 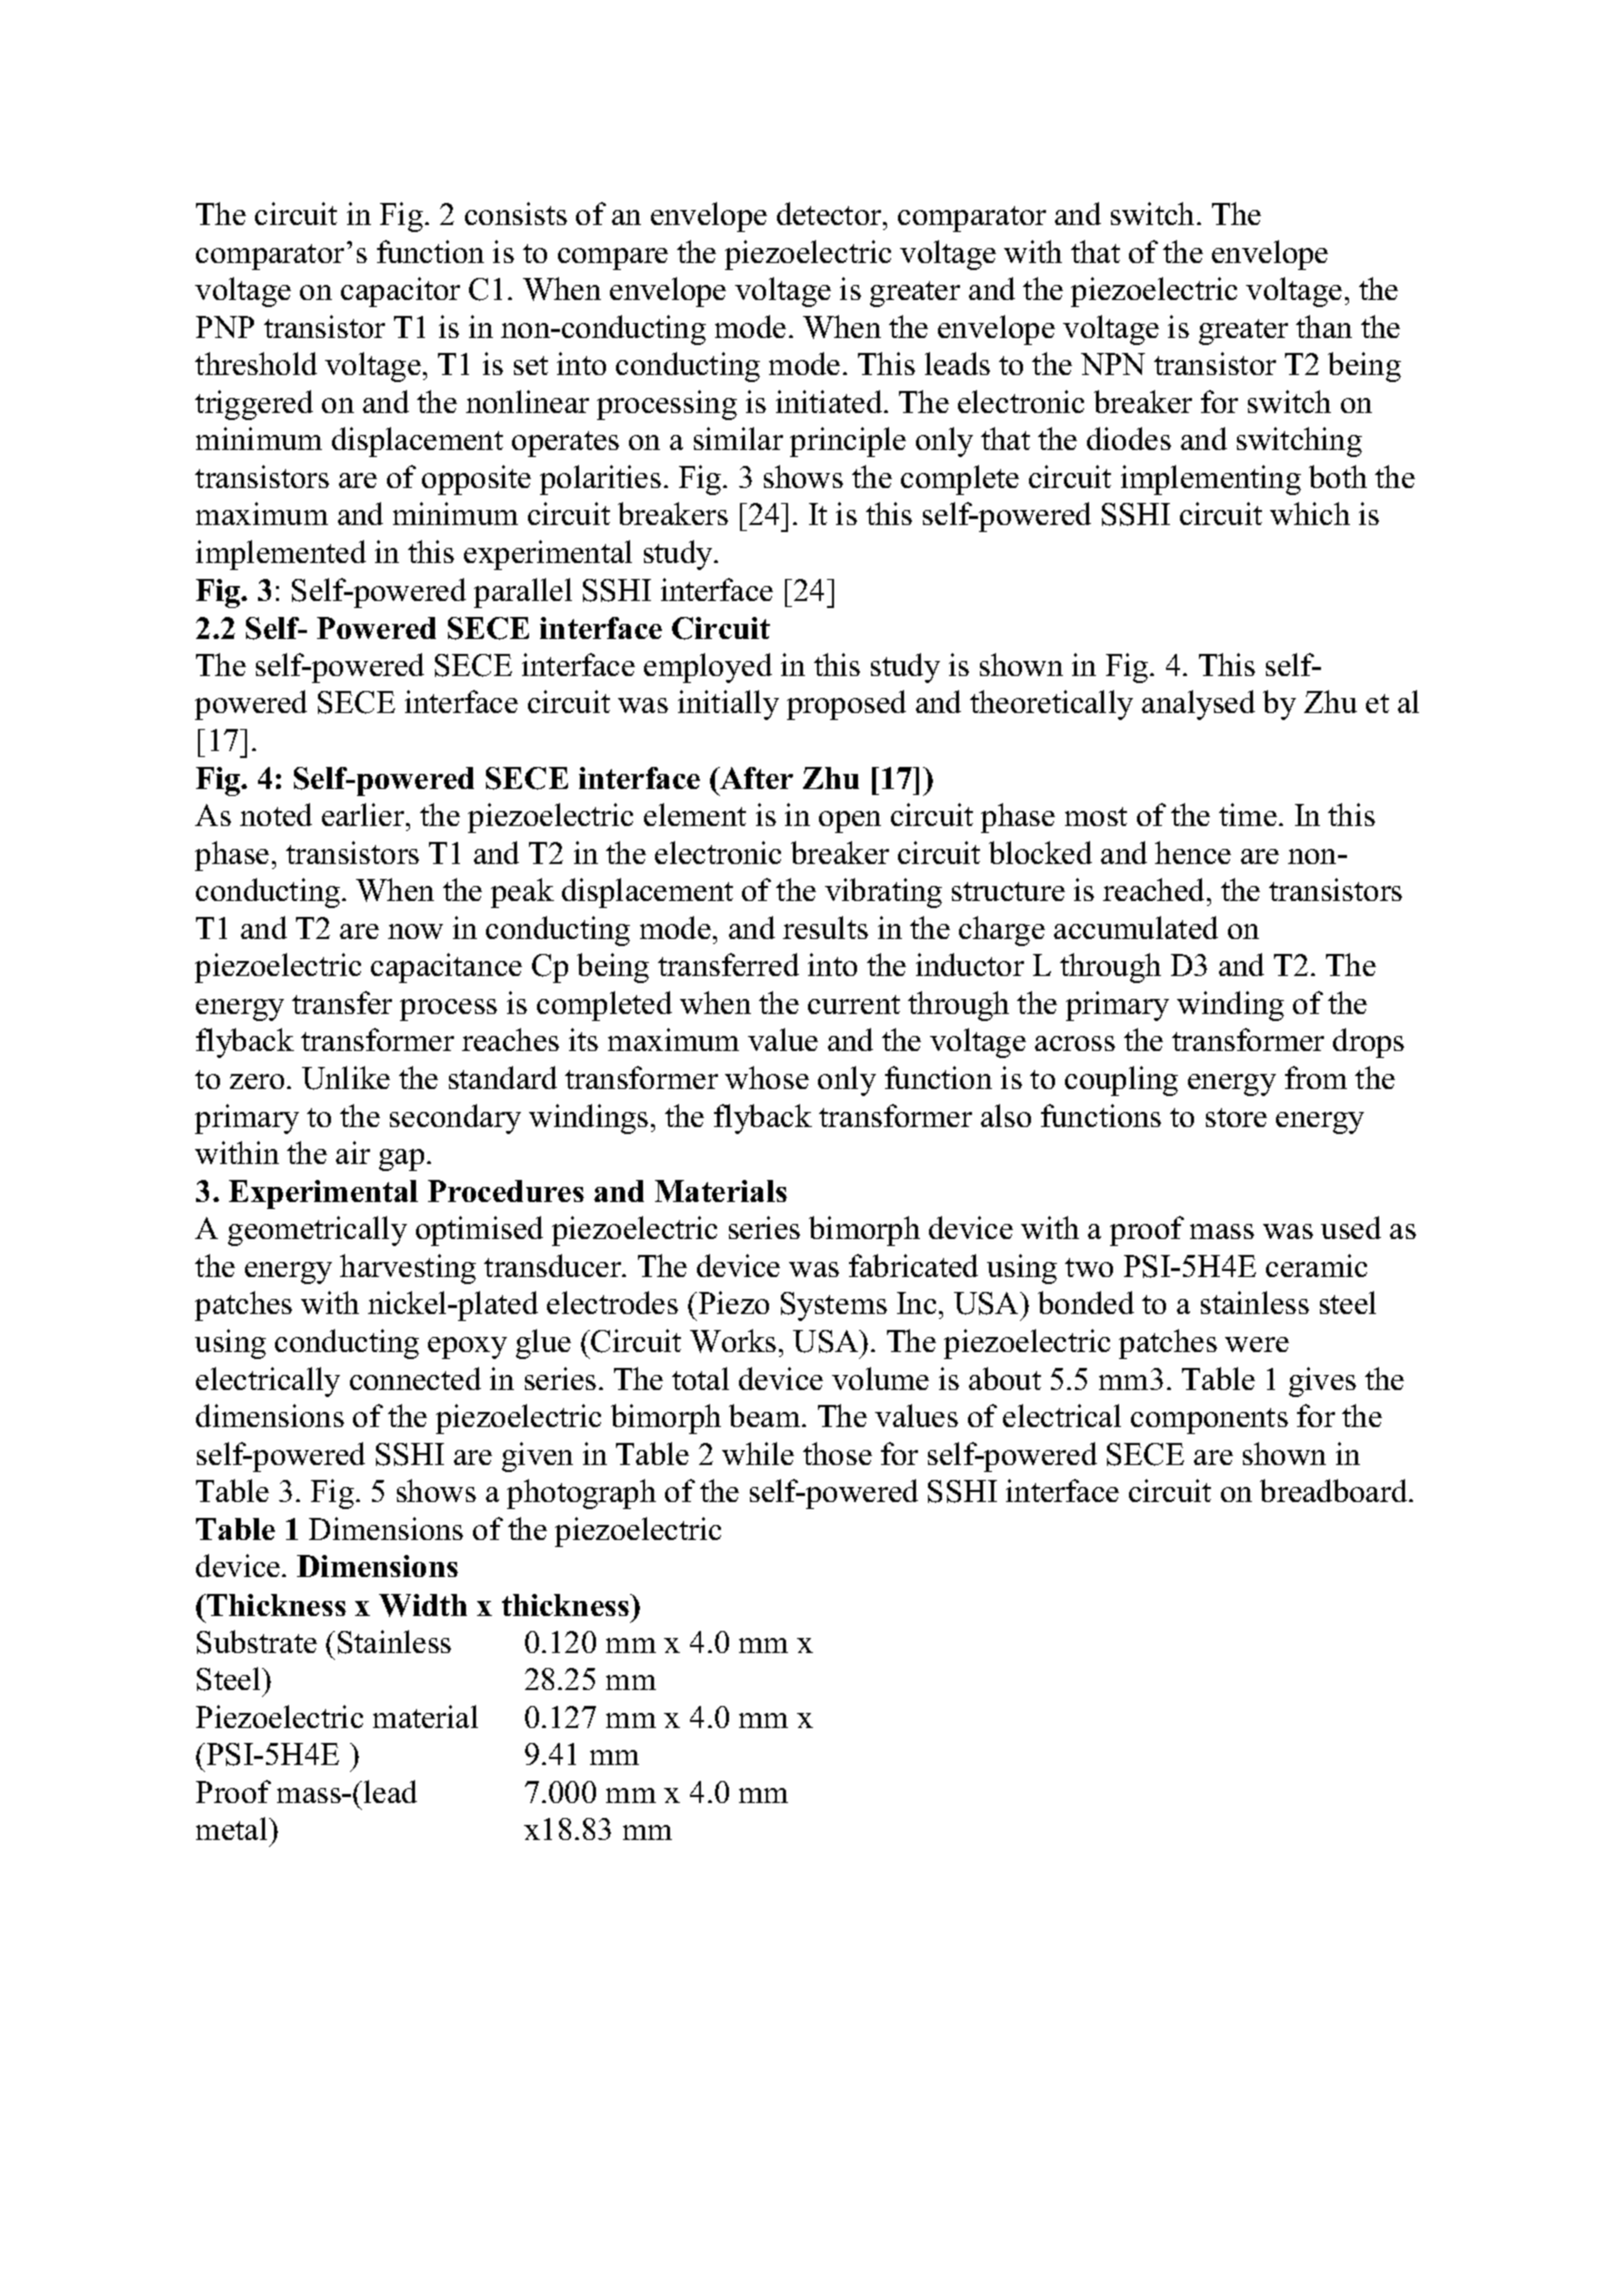 I want to click on time, so click(x=1248, y=814).
